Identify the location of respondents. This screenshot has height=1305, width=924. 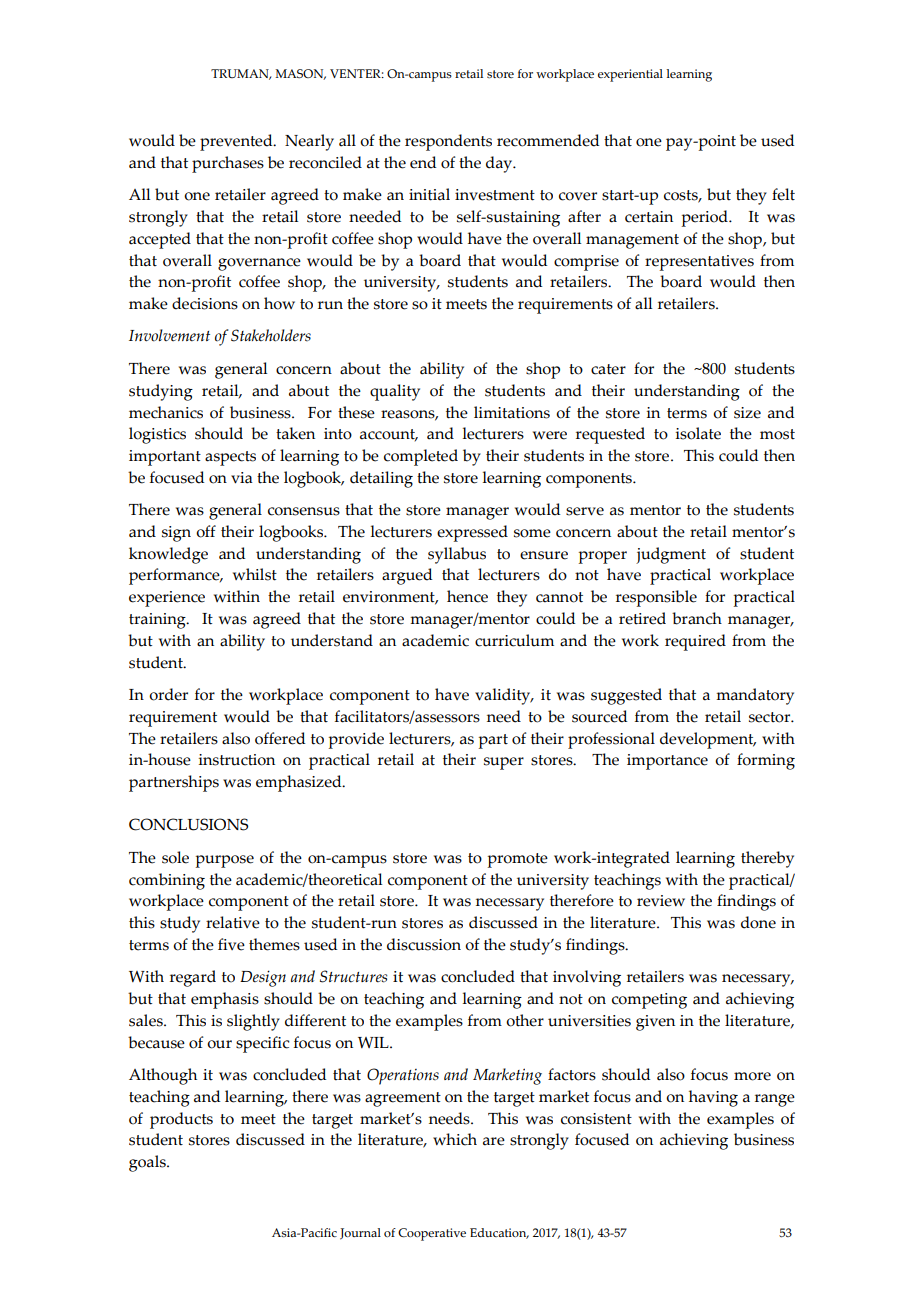
(448, 142).
